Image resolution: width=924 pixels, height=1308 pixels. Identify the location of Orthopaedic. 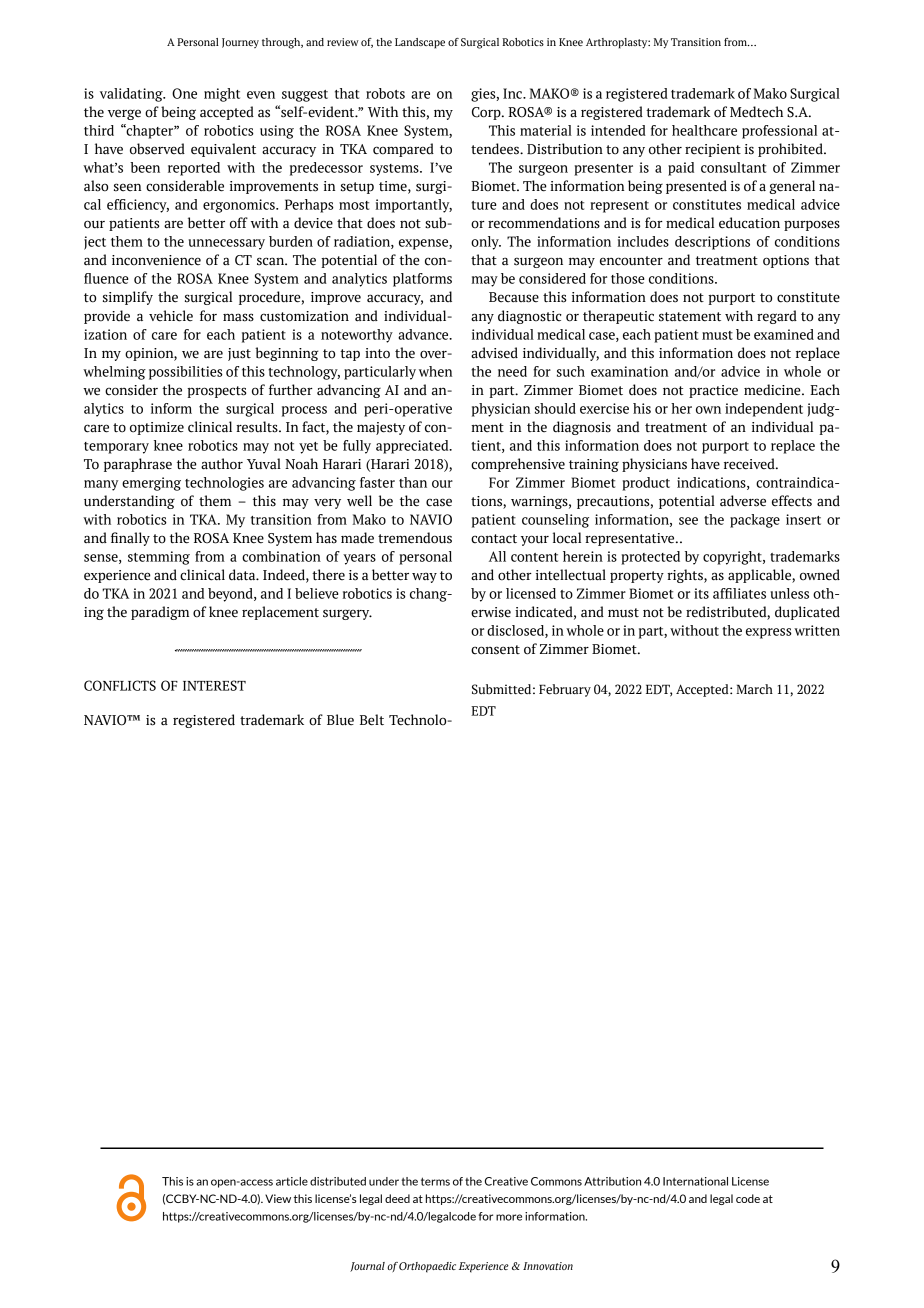
(427, 1267).
